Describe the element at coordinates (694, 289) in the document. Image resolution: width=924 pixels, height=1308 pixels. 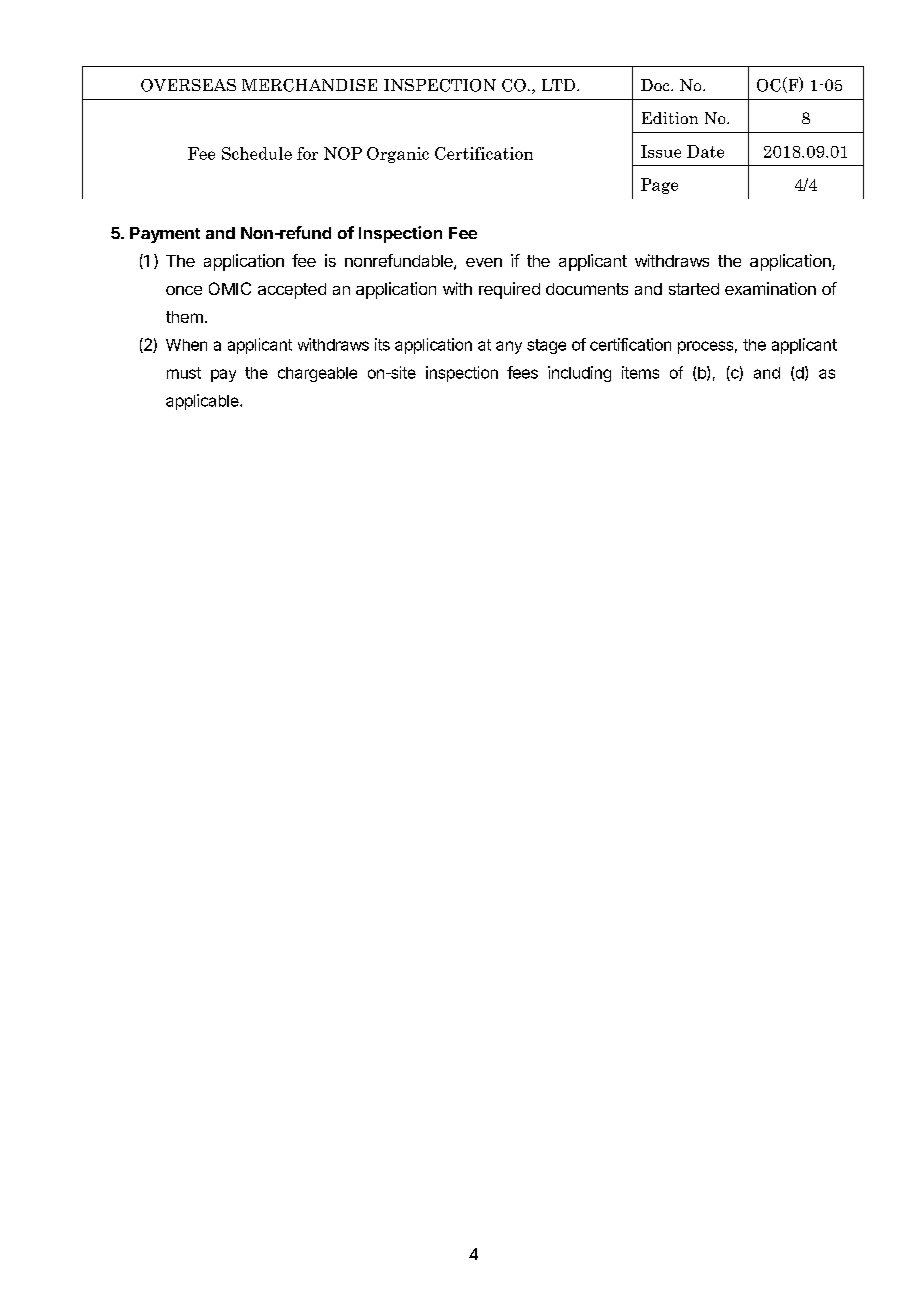
I see `started` at that location.
